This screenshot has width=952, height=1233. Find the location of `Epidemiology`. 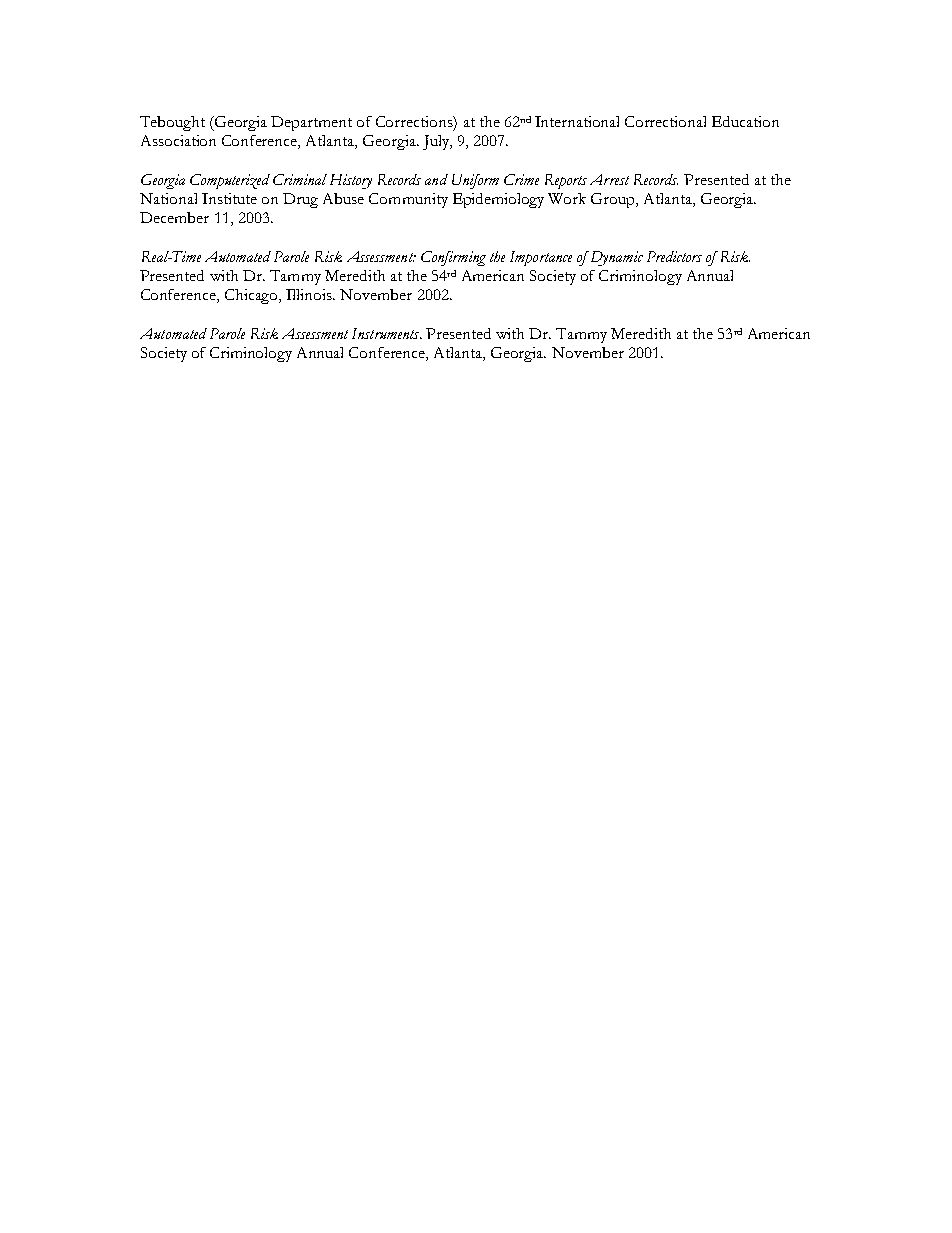

Epidemiology is located at coordinates (498, 200).
